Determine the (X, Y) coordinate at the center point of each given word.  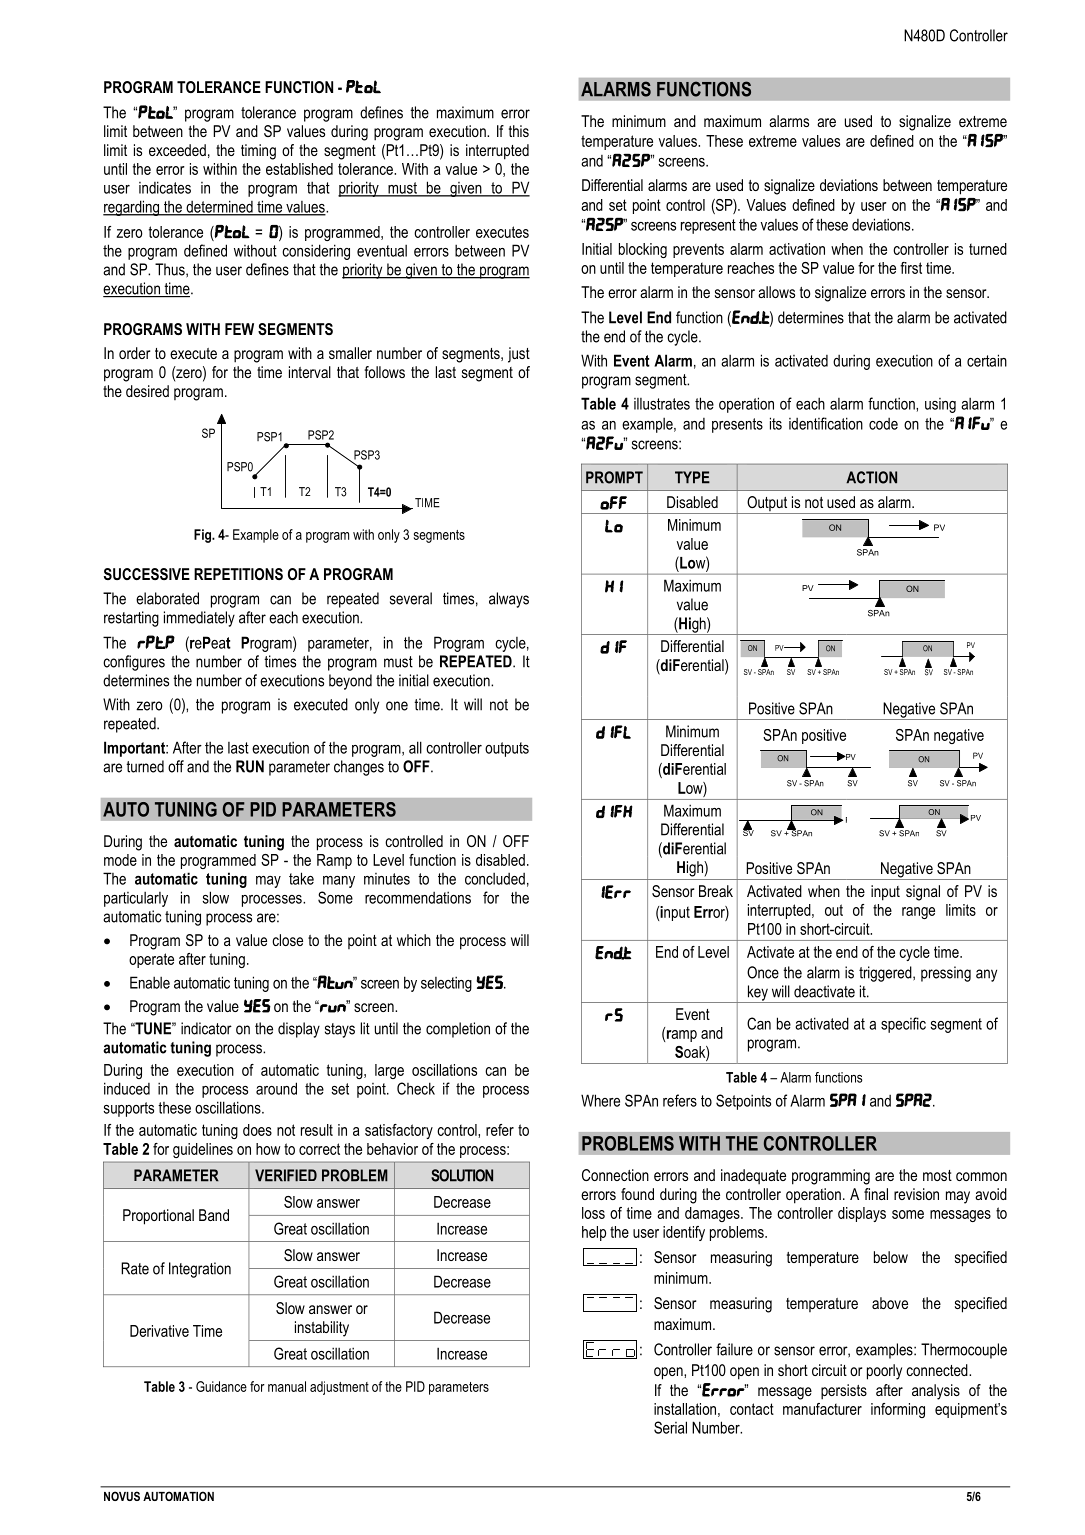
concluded (495, 878)
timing (258, 152)
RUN (250, 766)
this (519, 131)
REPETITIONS (238, 574)
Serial (670, 1427)
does (257, 1130)
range (918, 913)
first (911, 268)
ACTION (871, 477)
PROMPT (614, 477)
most (937, 1175)
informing (898, 1410)
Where (600, 1100)
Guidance (221, 1386)
